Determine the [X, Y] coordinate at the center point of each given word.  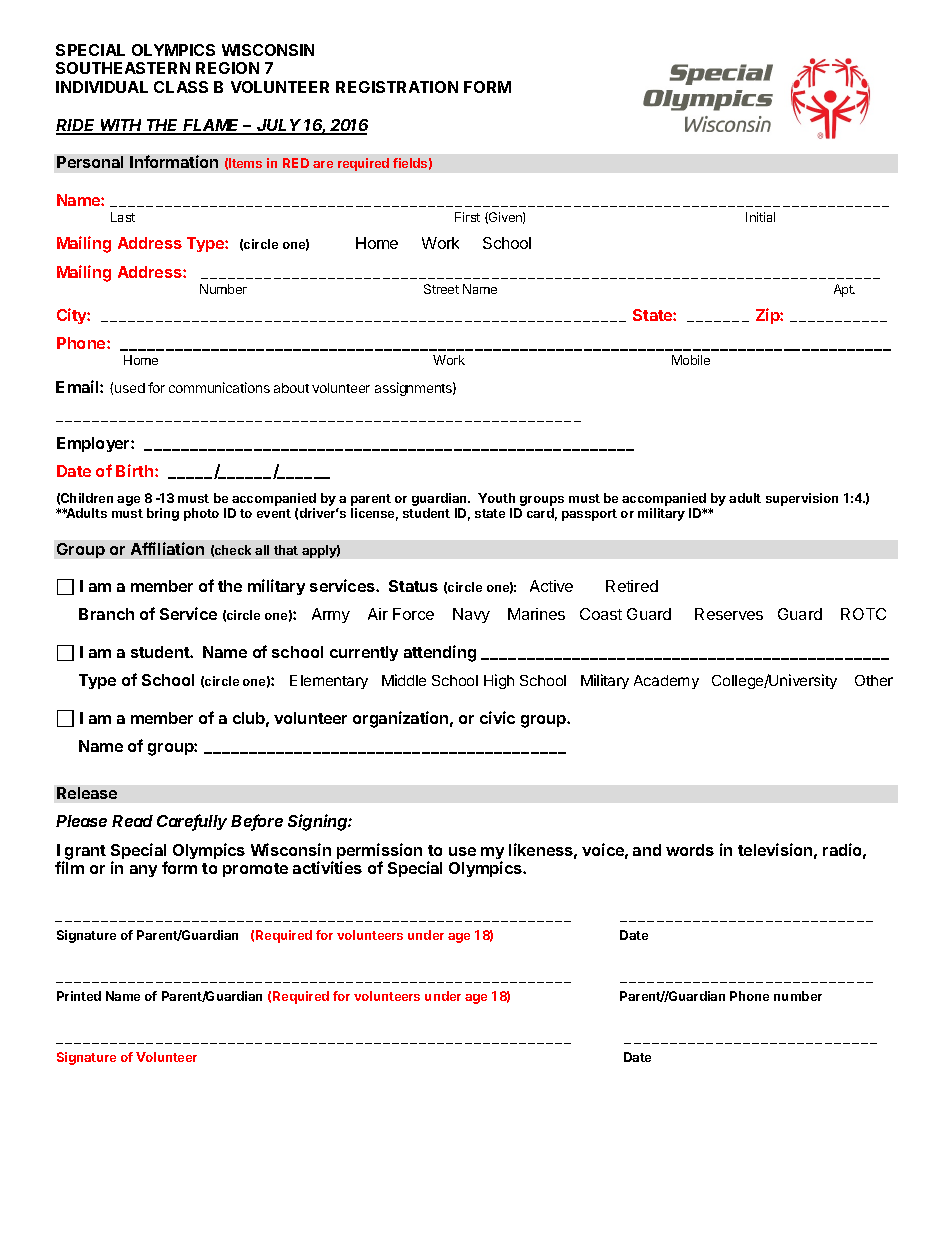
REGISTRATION [397, 87]
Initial [760, 217]
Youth [496, 498]
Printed [79, 996]
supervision [802, 499]
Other [874, 680]
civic [497, 717]
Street [441, 289]
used [130, 388]
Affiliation [167, 548]
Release [87, 793]
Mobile [691, 360]
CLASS [181, 87]
